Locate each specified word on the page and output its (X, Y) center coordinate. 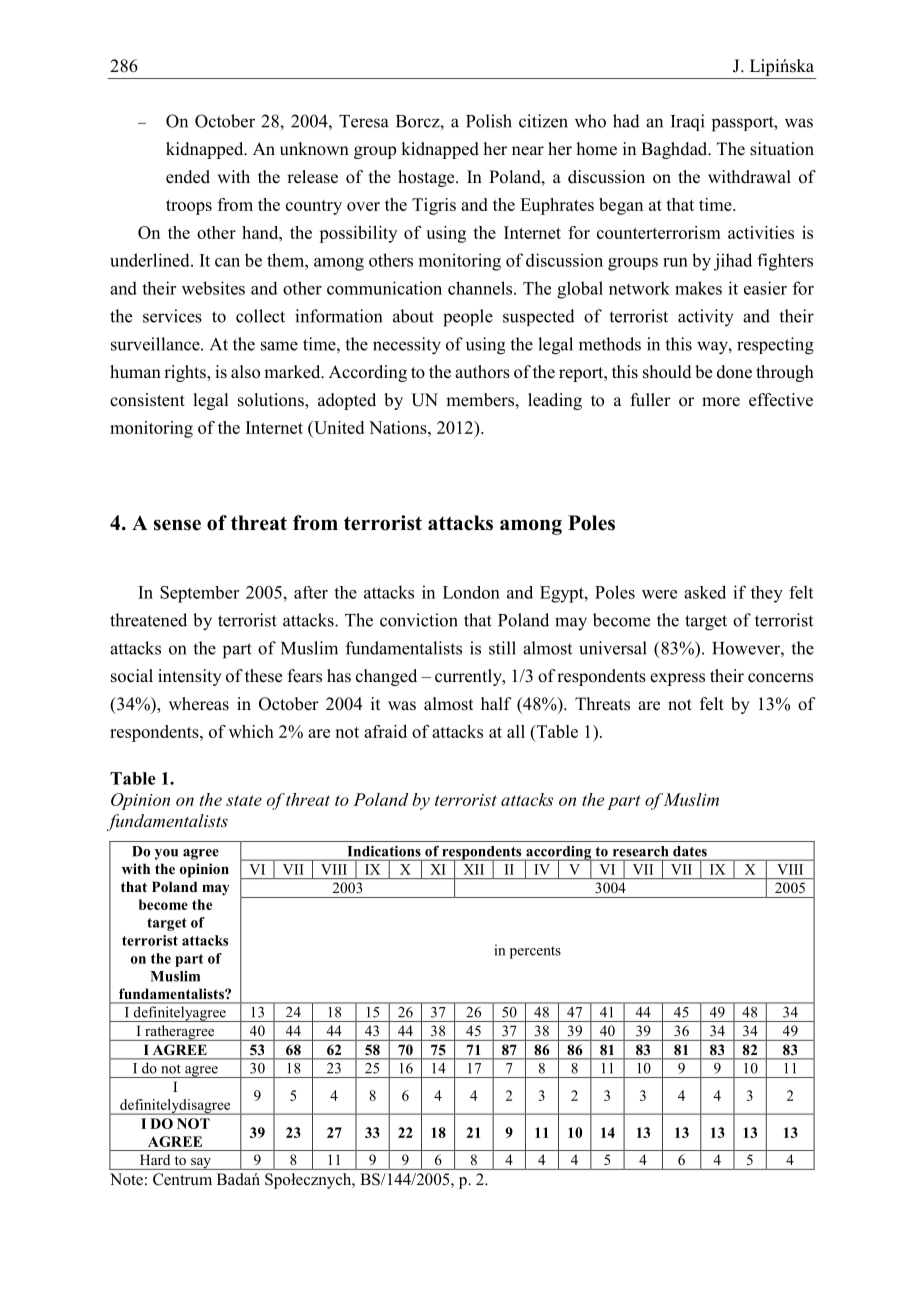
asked (705, 592)
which (251, 731)
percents (535, 952)
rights (186, 373)
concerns (780, 678)
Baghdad (675, 150)
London (471, 592)
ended (188, 177)
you (166, 854)
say (201, 1164)
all (516, 731)
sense (177, 525)
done (734, 372)
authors (482, 372)
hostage (427, 178)
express (677, 679)
